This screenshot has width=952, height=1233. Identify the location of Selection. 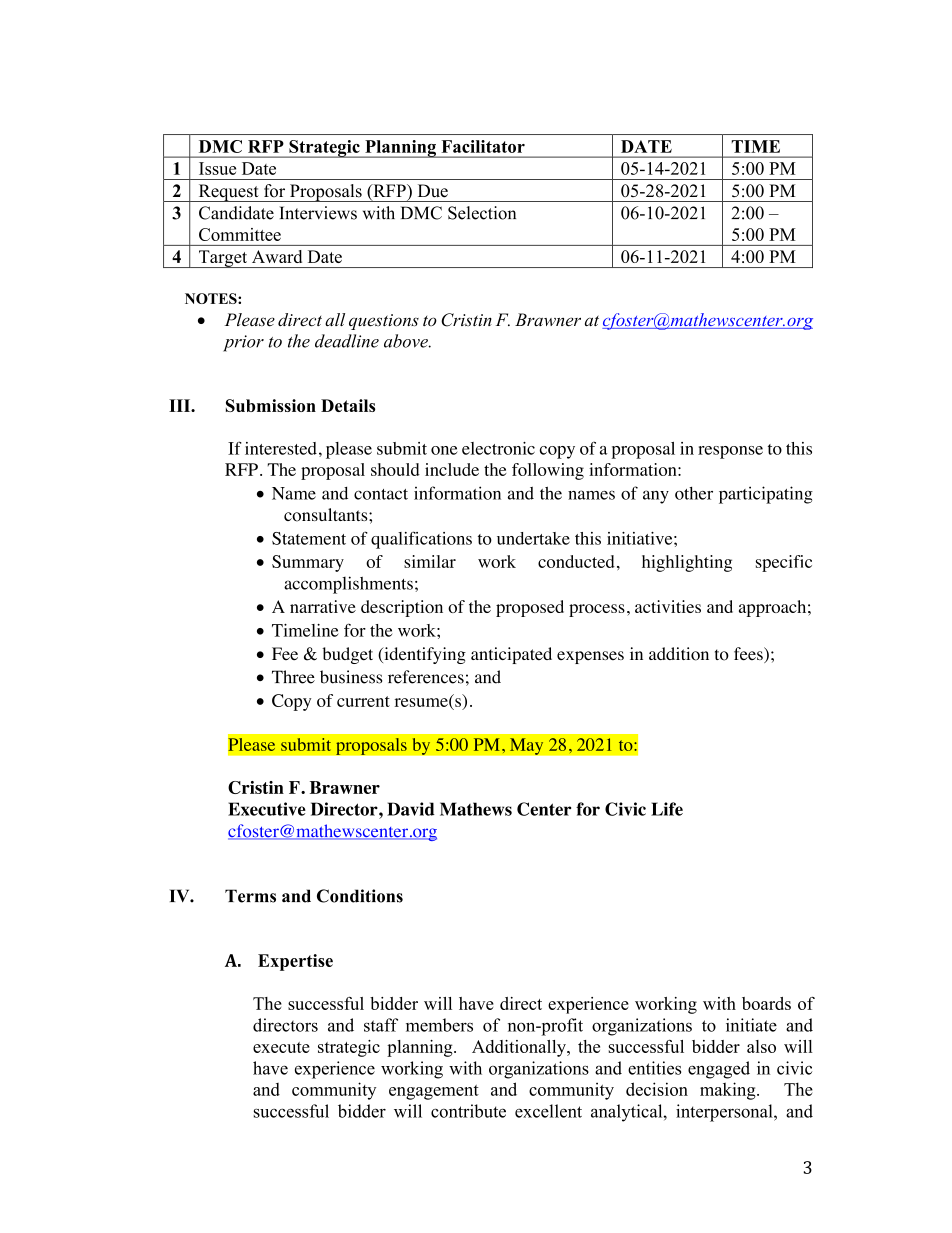
(482, 213).
